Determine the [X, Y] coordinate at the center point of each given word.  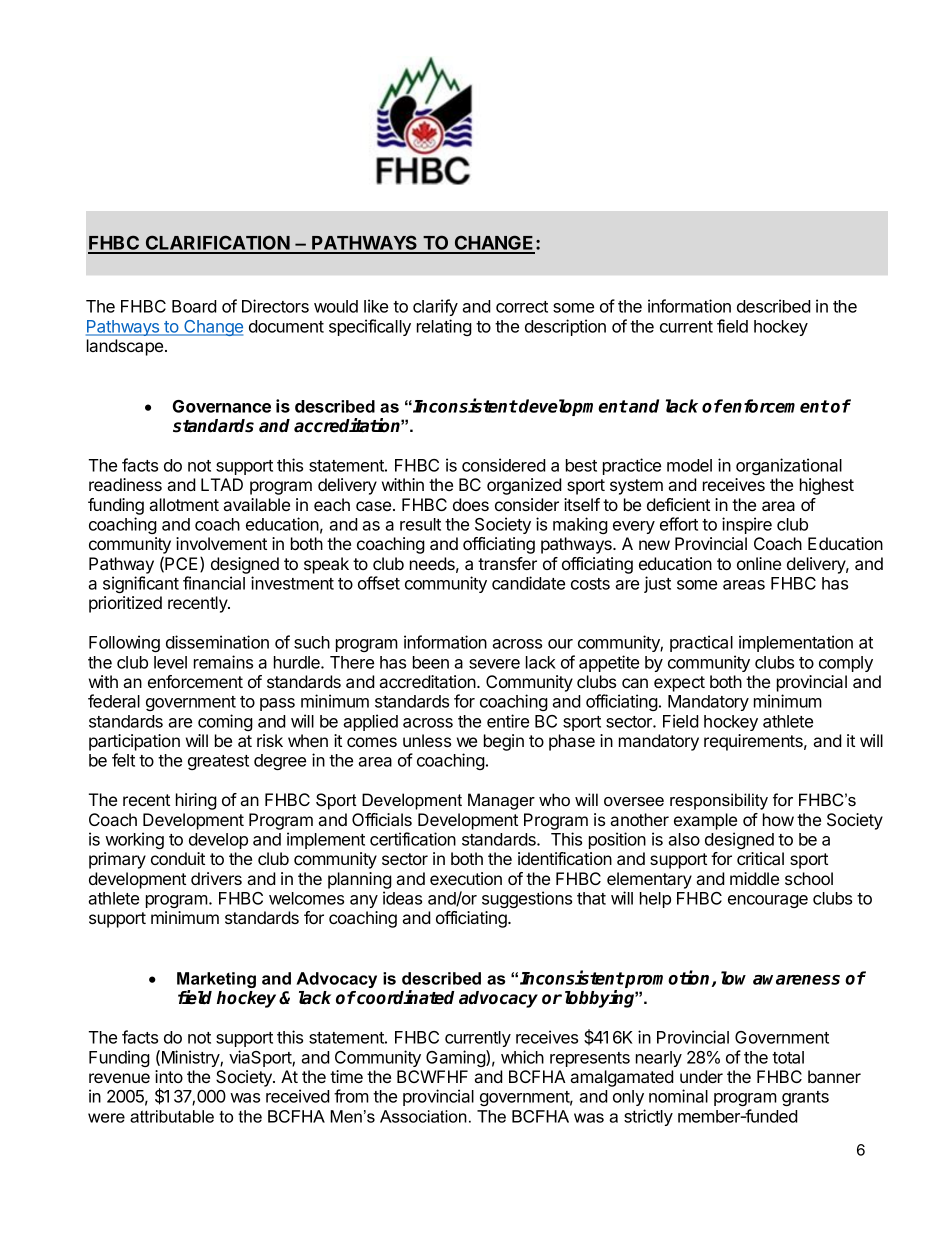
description [565, 327]
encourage [768, 901]
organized [524, 486]
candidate [528, 583]
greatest [218, 762]
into [169, 1076]
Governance [222, 406]
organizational [789, 466]
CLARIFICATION [217, 244]
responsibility [719, 801]
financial [214, 583]
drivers [216, 878]
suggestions [527, 899]
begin [504, 742]
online [759, 563]
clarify [435, 307]
